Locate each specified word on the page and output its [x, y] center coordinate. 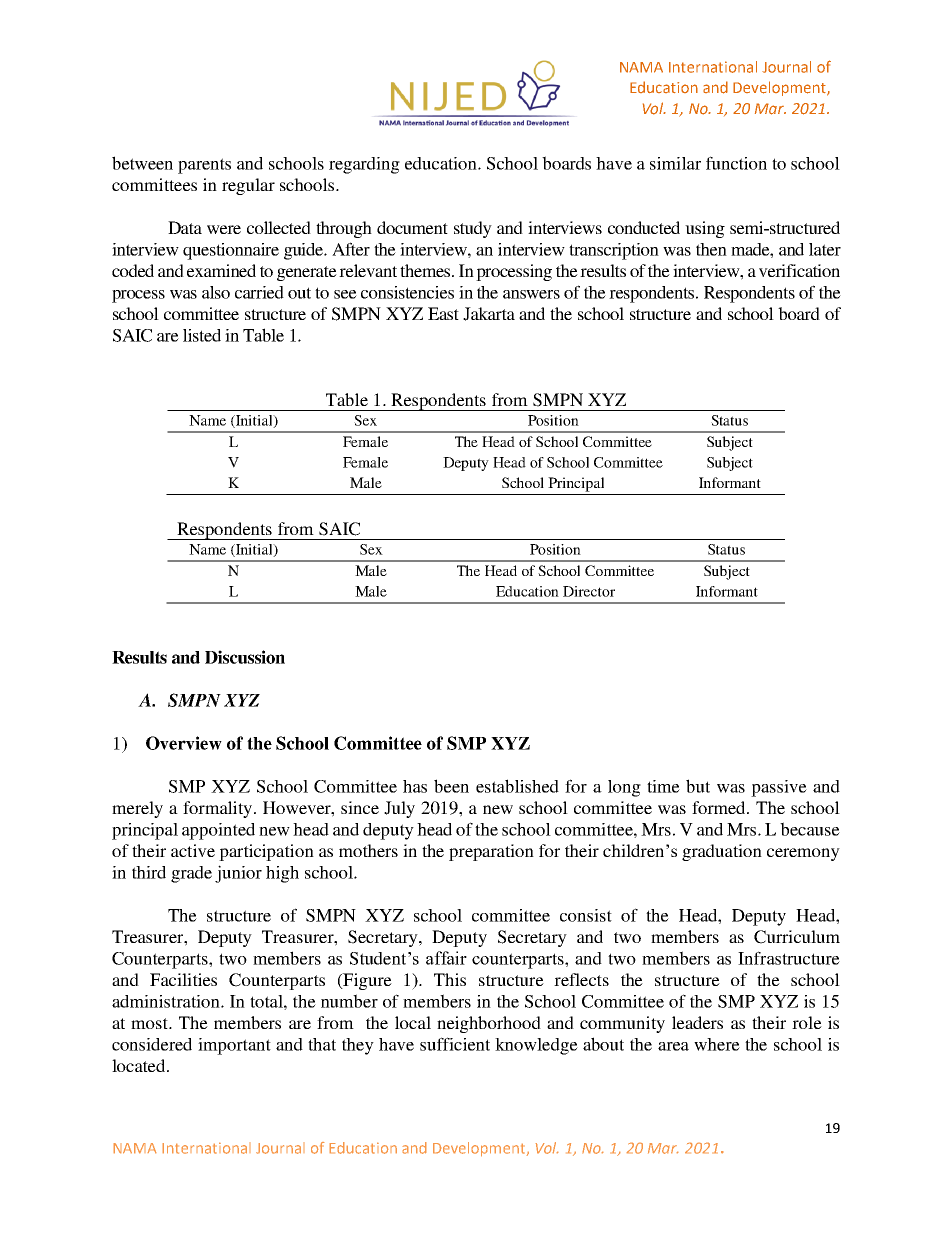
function [736, 163]
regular [248, 186]
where [717, 1044]
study [473, 229]
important [234, 1046]
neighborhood [489, 1024]
